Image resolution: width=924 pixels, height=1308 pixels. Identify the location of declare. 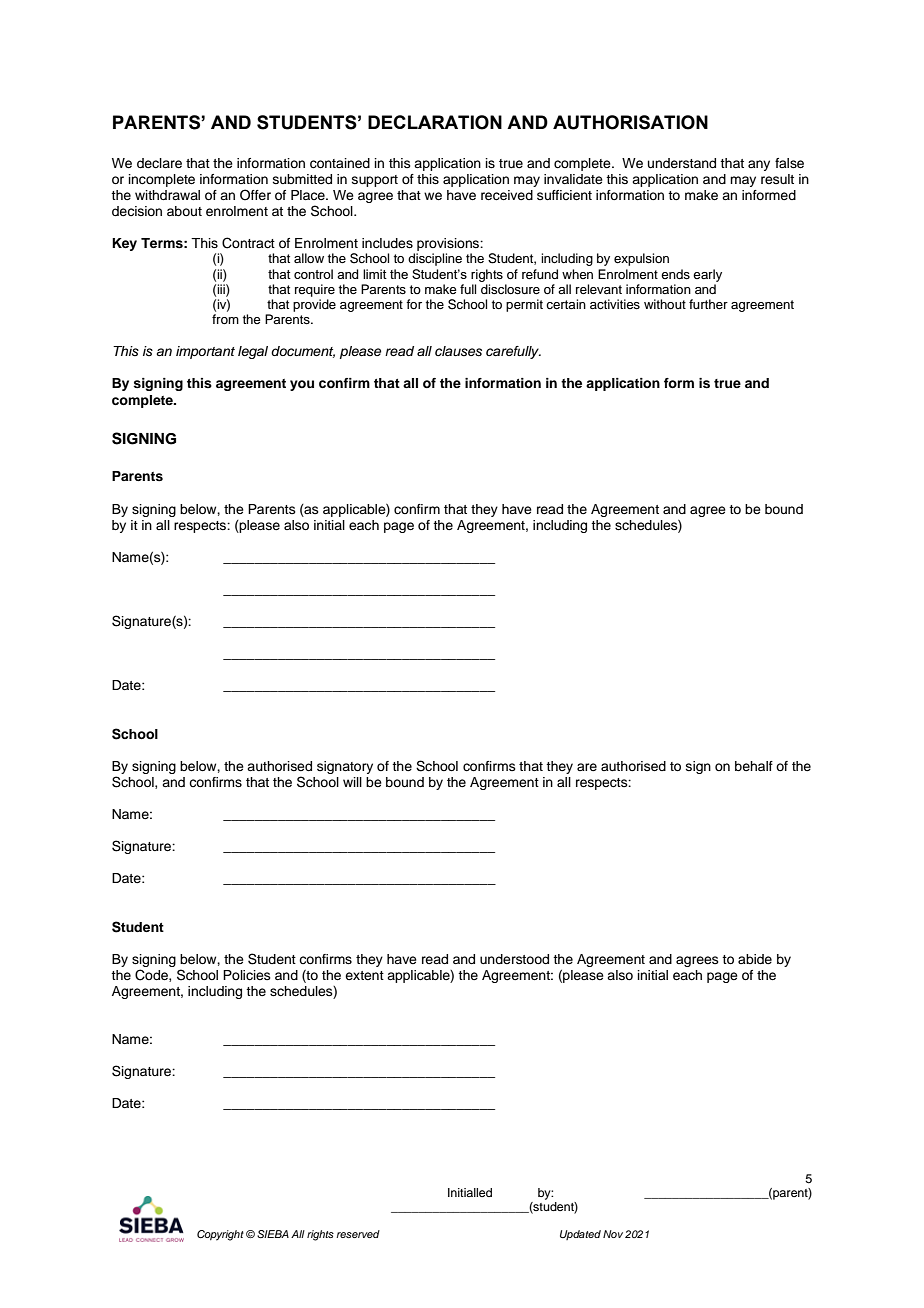
(159, 163).
